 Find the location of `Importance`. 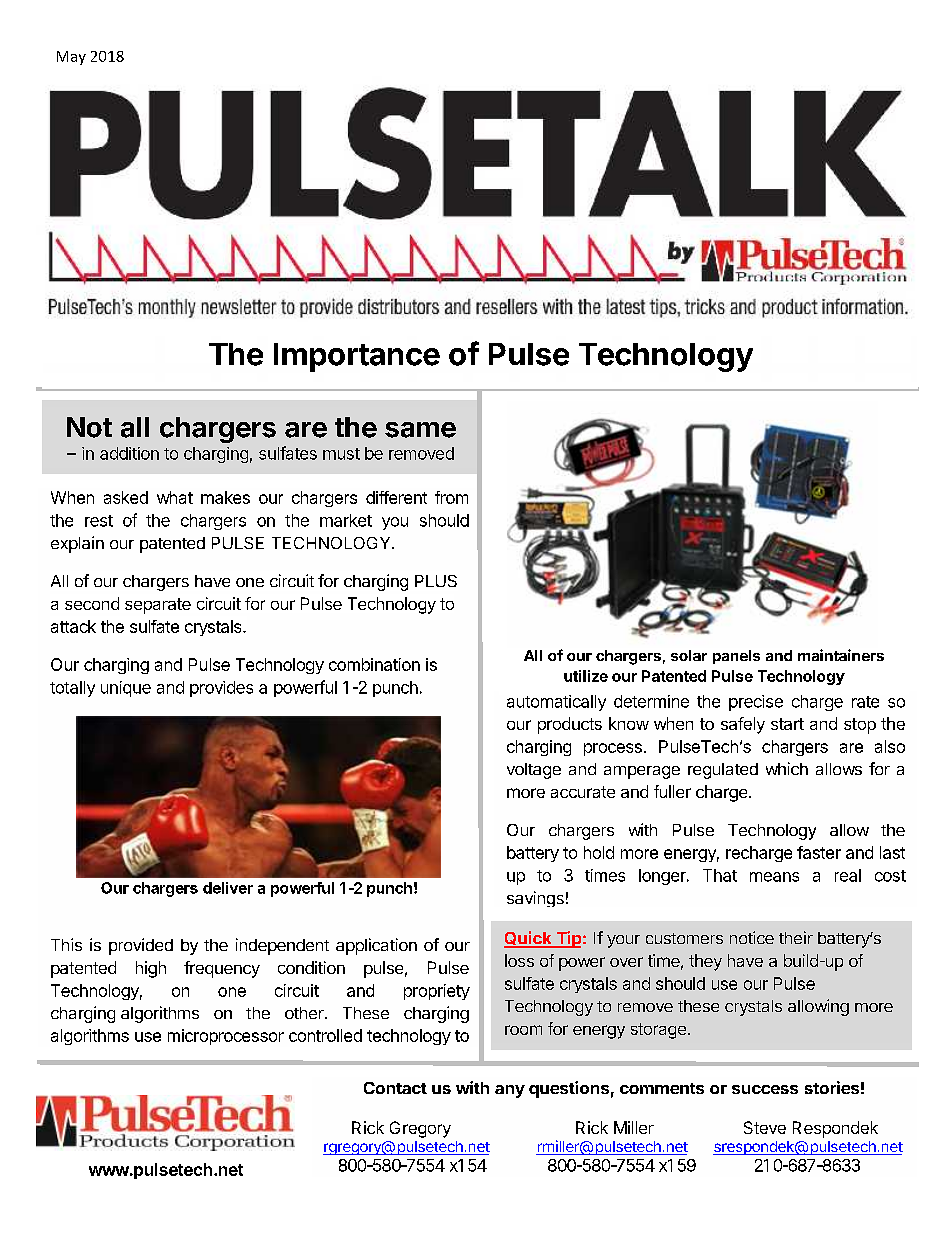

Importance is located at coordinates (357, 357).
